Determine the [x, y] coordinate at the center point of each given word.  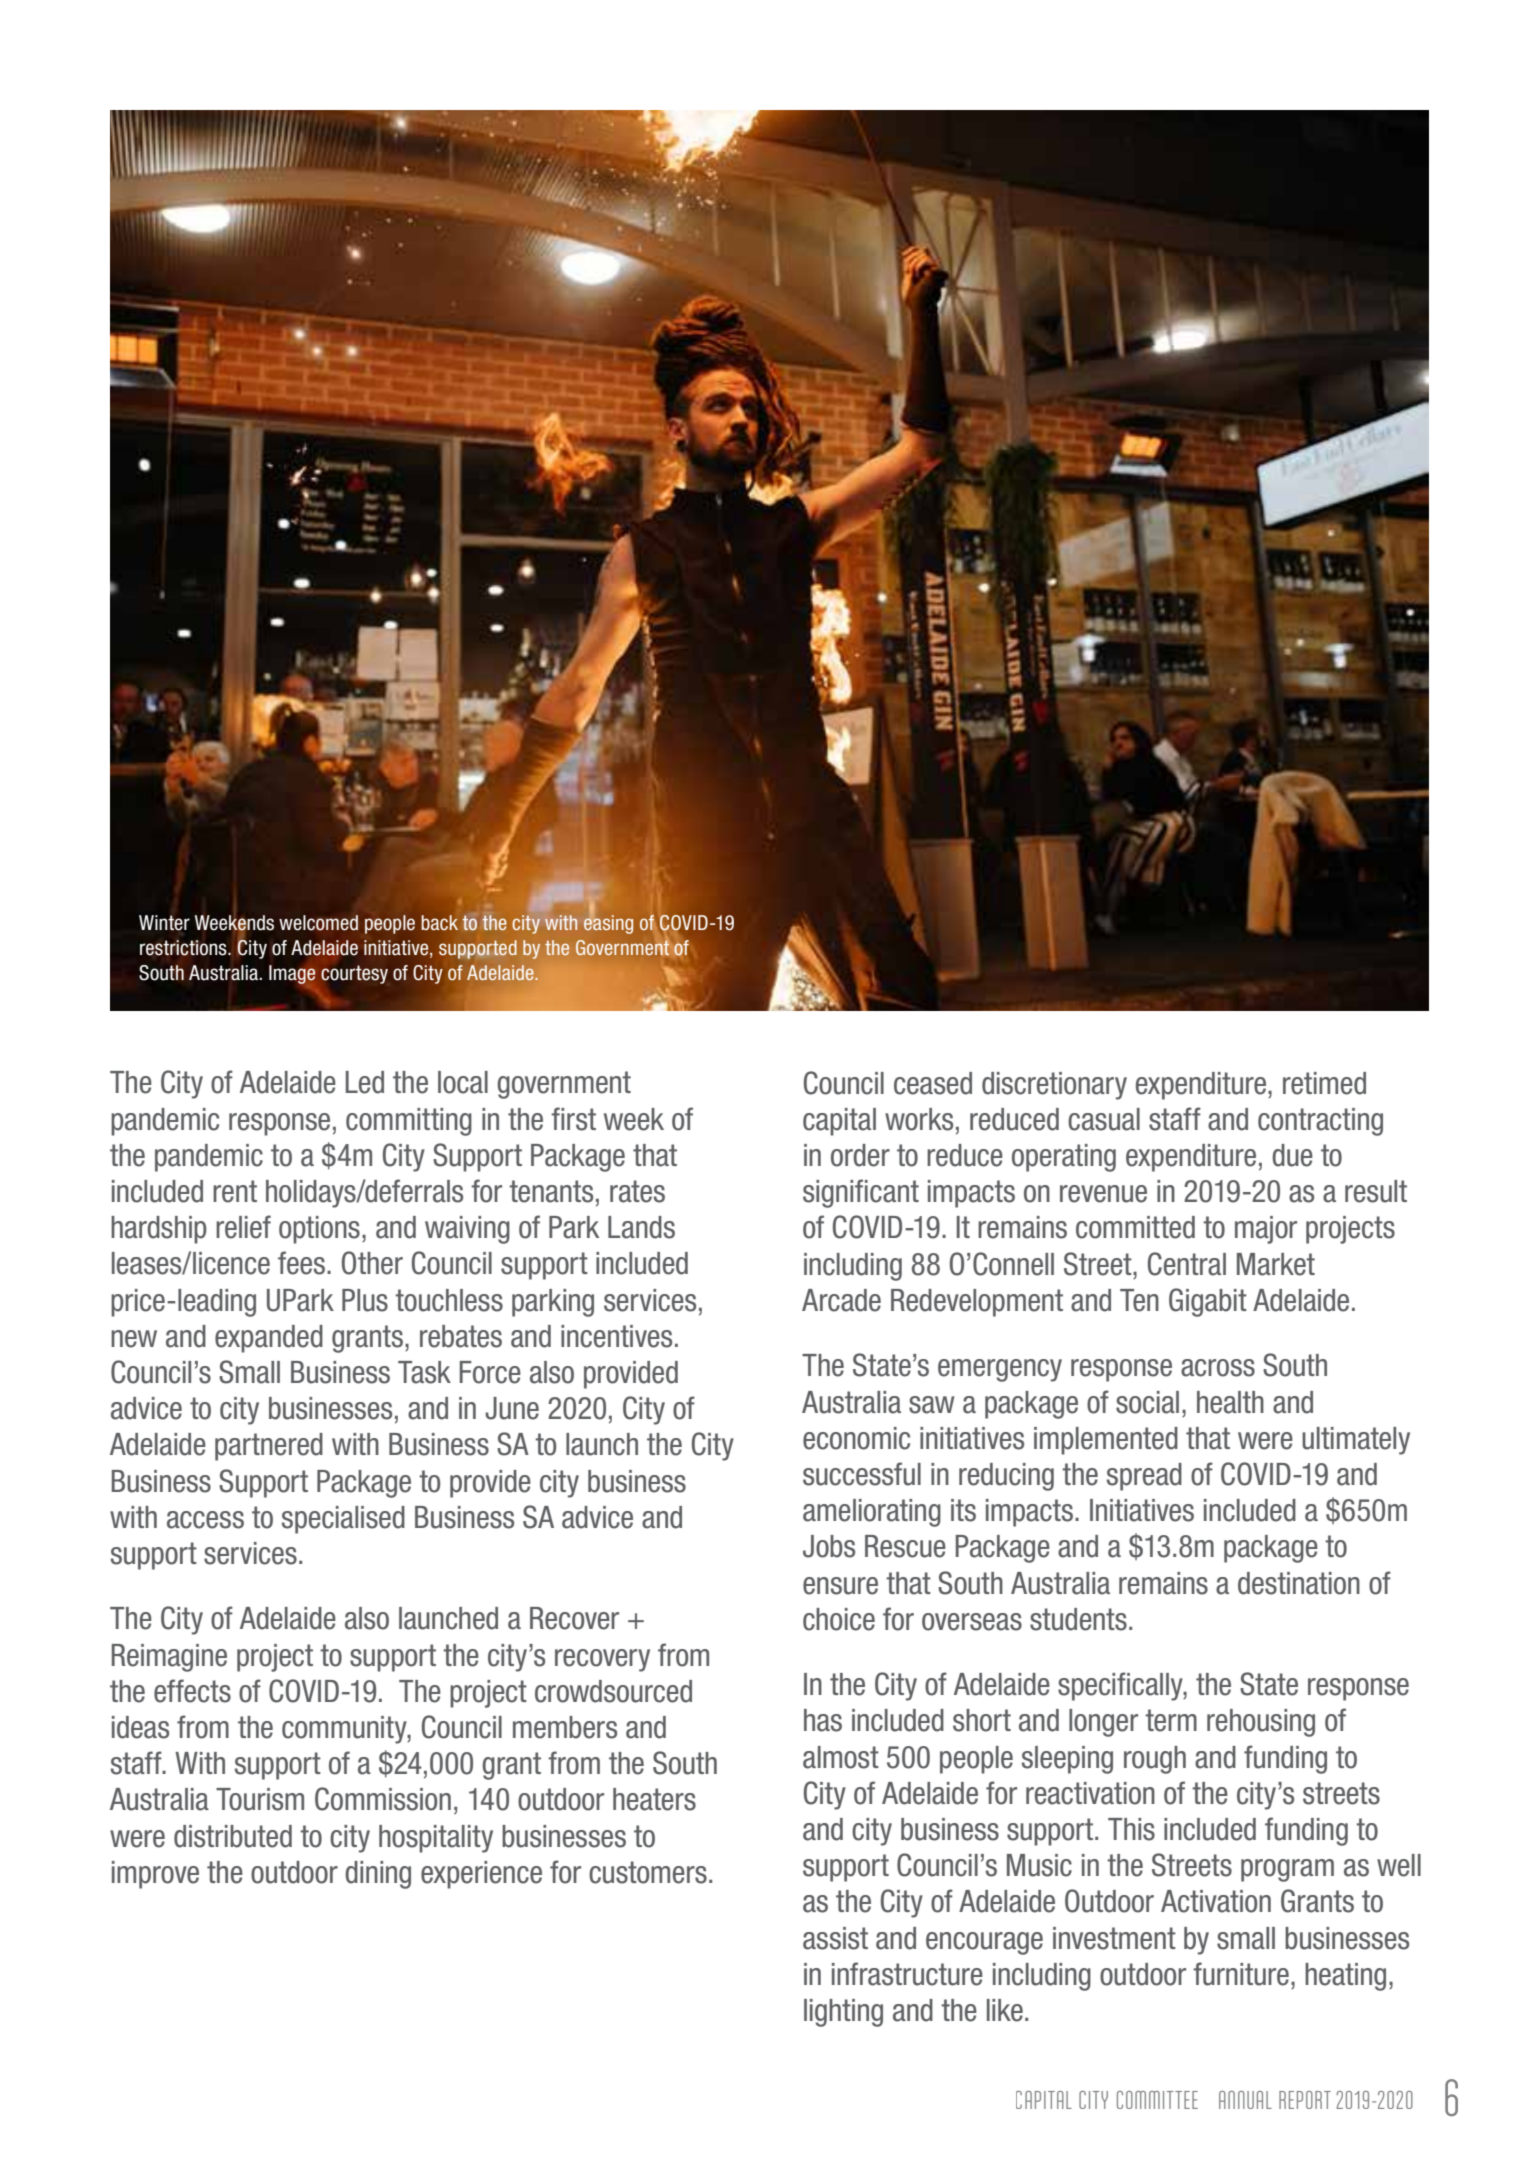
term [1171, 1720]
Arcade [841, 1300]
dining [378, 1875]
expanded [269, 1339]
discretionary [1054, 1086]
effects [192, 1691]
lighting [843, 2013]
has [823, 1720]
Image [292, 975]
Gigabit [1208, 1302]
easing [608, 923]
